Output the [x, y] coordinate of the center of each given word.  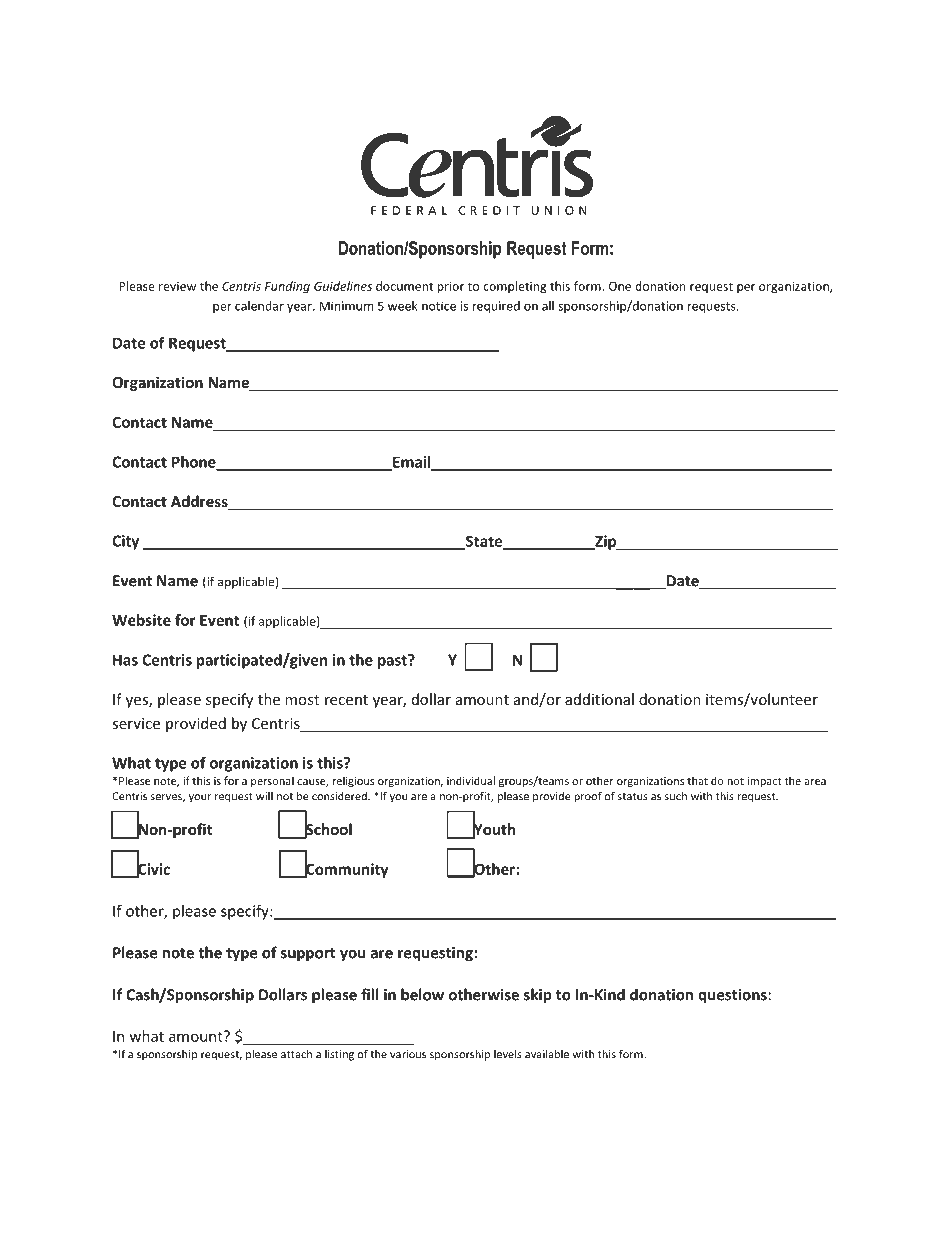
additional [599, 699]
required [496, 307]
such [675, 796]
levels [508, 1054]
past [393, 661]
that [697, 780]
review [177, 286]
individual [471, 780]
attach [296, 1054]
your [200, 798]
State [484, 542]
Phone [195, 463]
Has [125, 660]
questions [732, 996]
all [548, 306]
